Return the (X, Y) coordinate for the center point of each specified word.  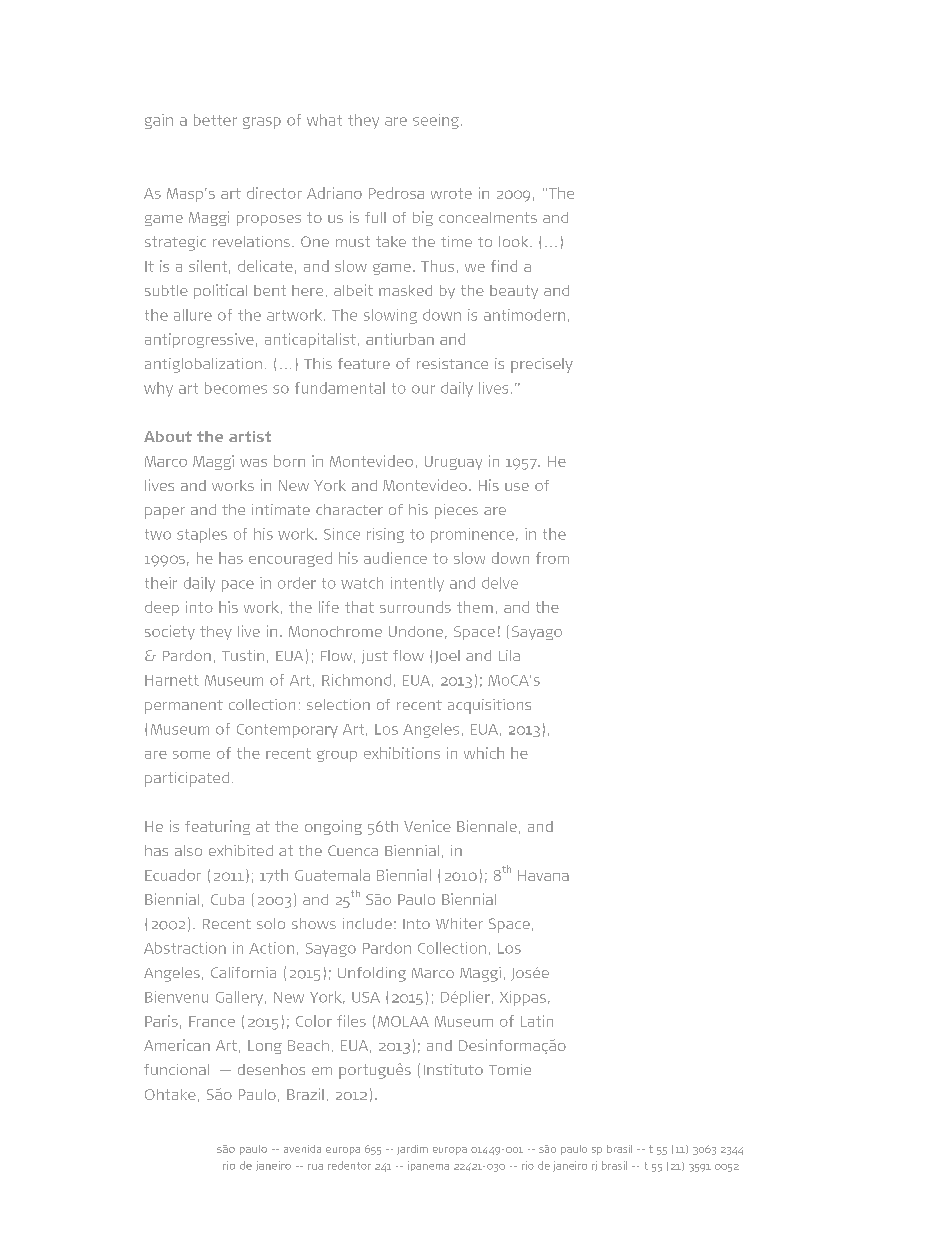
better (215, 120)
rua (315, 1167)
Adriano (334, 193)
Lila (509, 655)
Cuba (227, 899)
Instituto (453, 1069)
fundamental (340, 388)
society (170, 632)
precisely (542, 365)
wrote (451, 193)
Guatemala (332, 875)
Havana (543, 875)
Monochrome (335, 631)
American (177, 1045)
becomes (236, 388)
